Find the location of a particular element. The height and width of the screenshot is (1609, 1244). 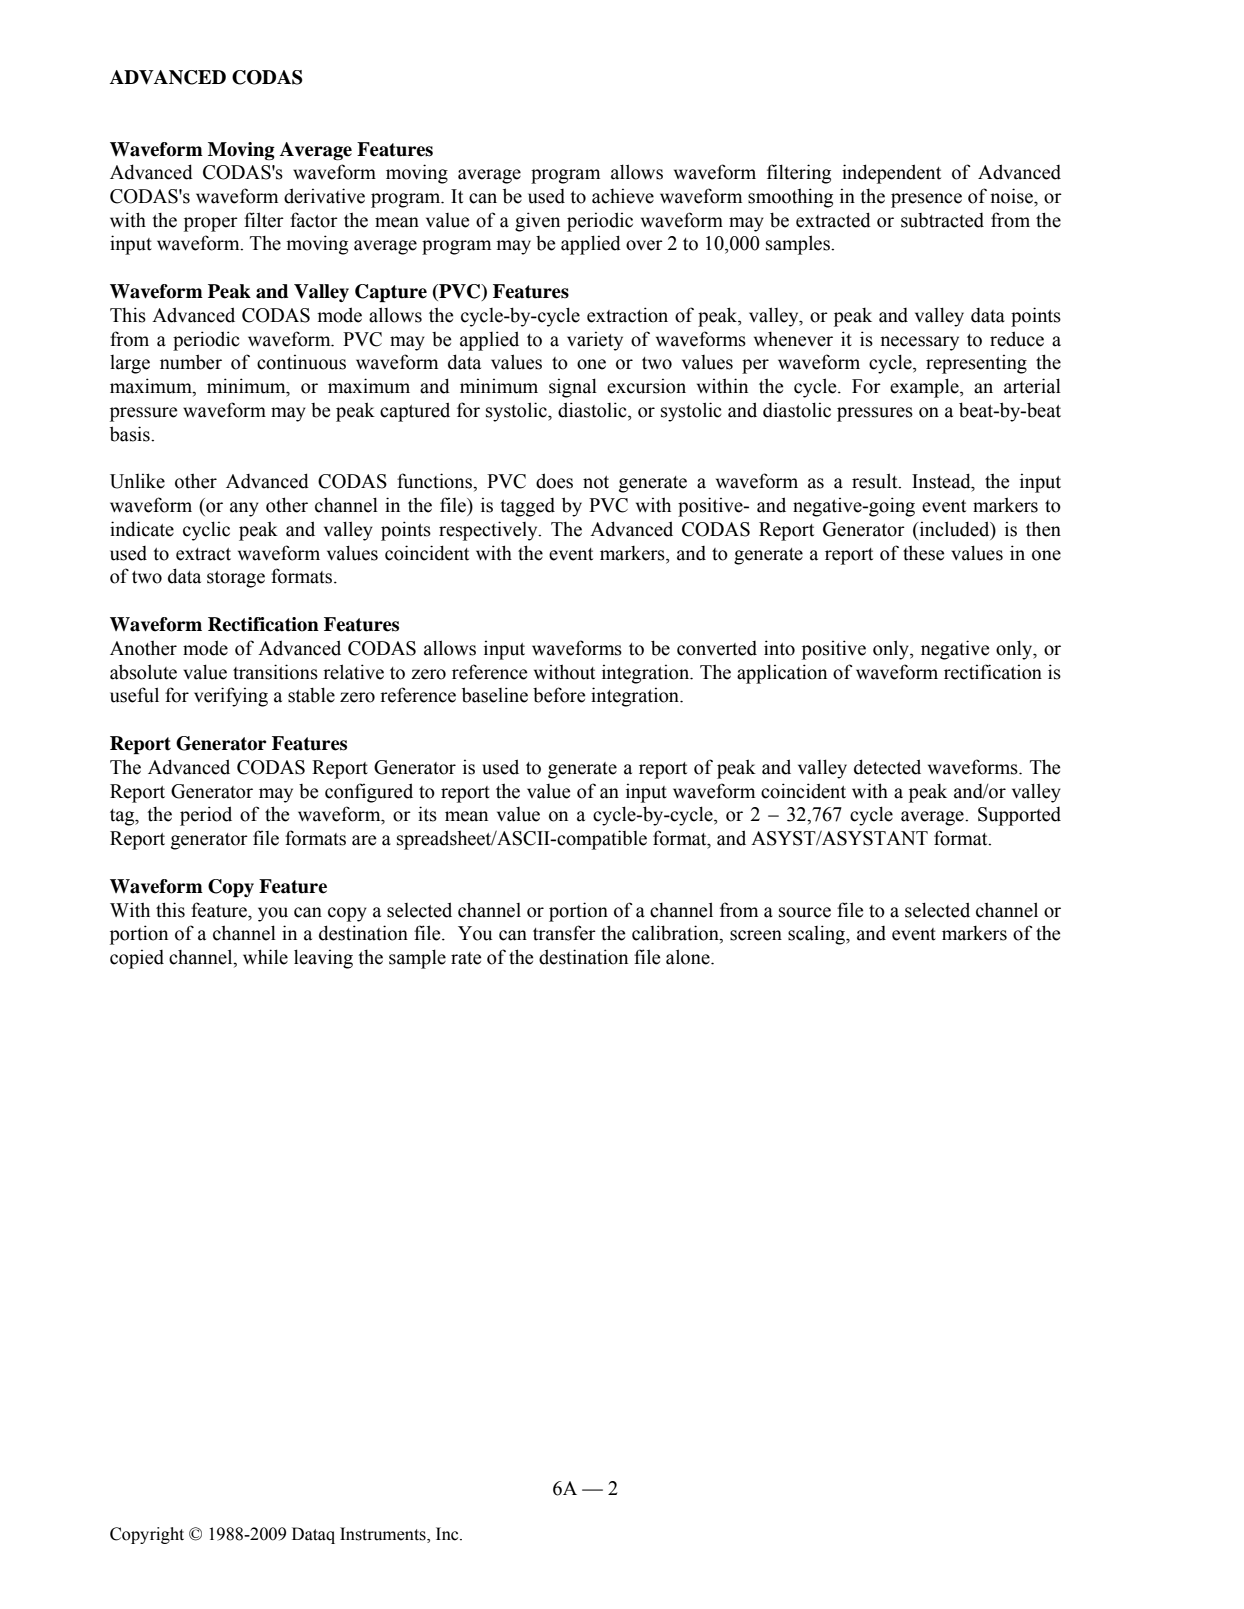

achieve is located at coordinates (623, 196).
